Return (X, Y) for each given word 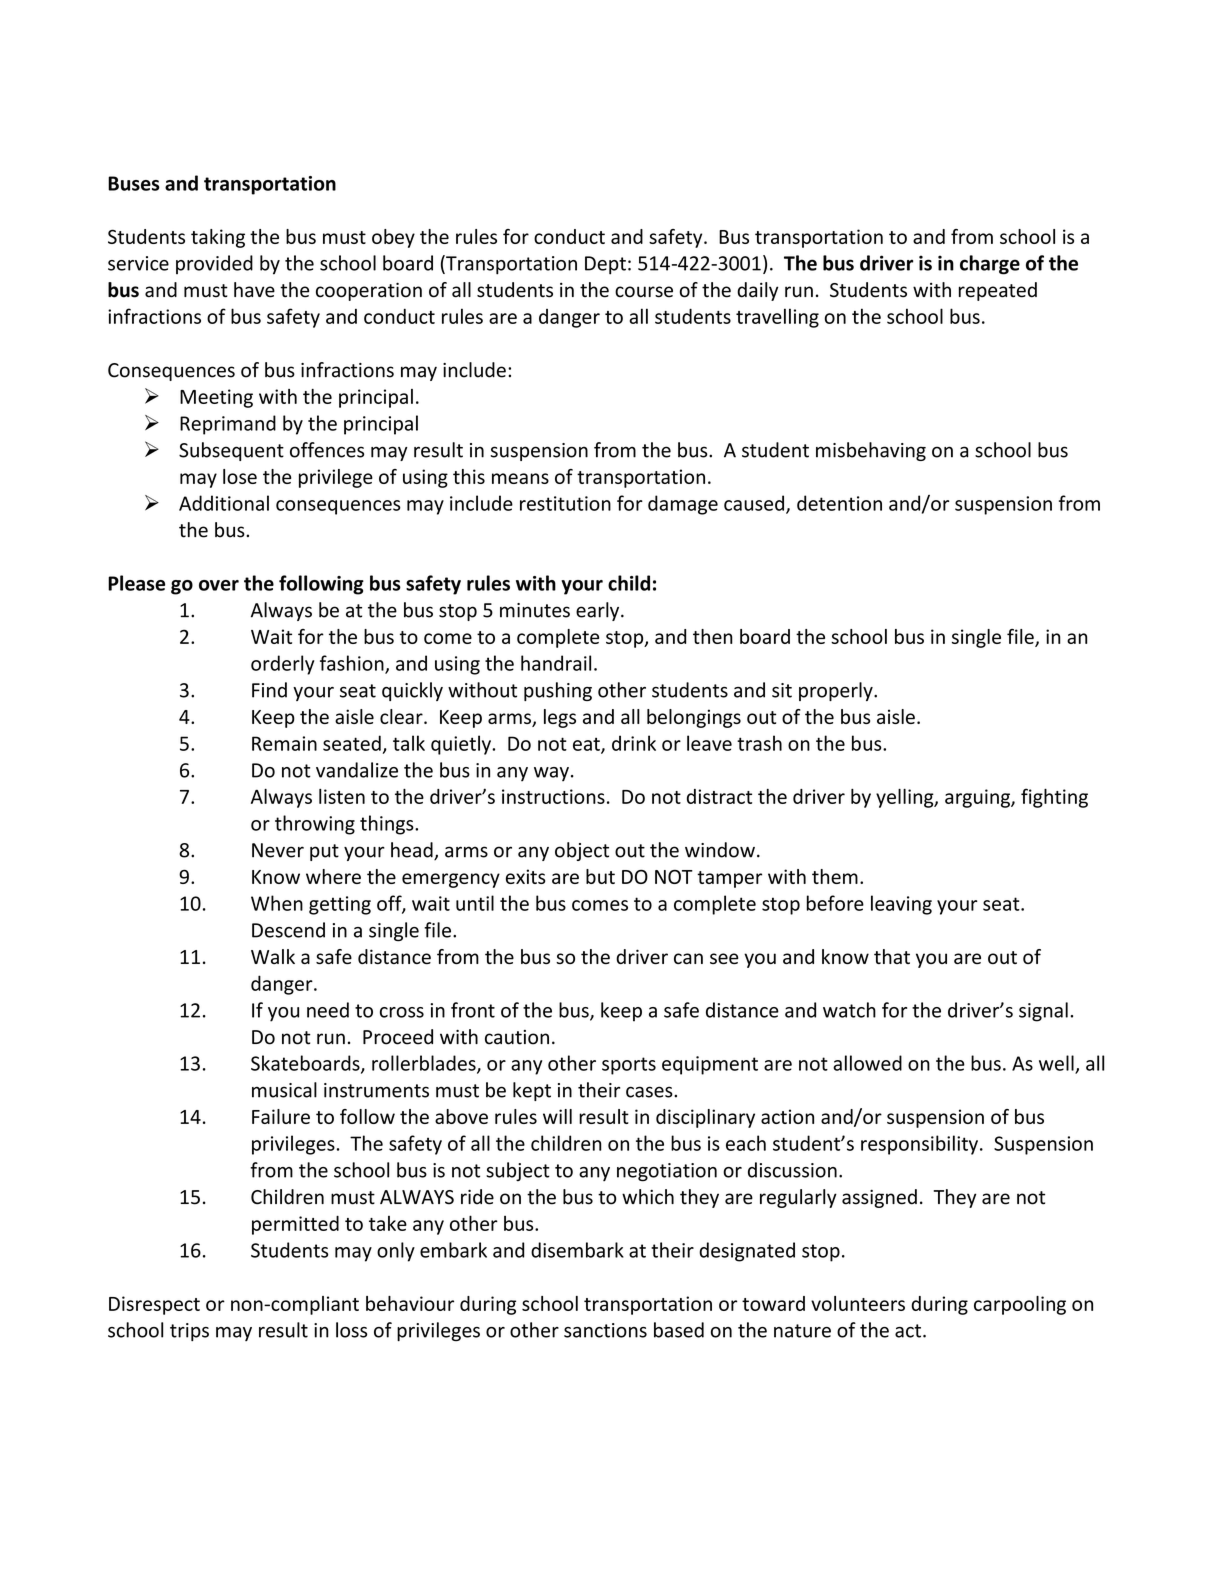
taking (218, 238)
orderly (282, 665)
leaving (901, 905)
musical (284, 1090)
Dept (605, 265)
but (600, 876)
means (520, 478)
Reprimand (228, 425)
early (599, 611)
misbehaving (871, 451)
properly (837, 691)
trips (189, 1332)
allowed (867, 1063)
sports (629, 1066)
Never (278, 850)
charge (990, 265)
